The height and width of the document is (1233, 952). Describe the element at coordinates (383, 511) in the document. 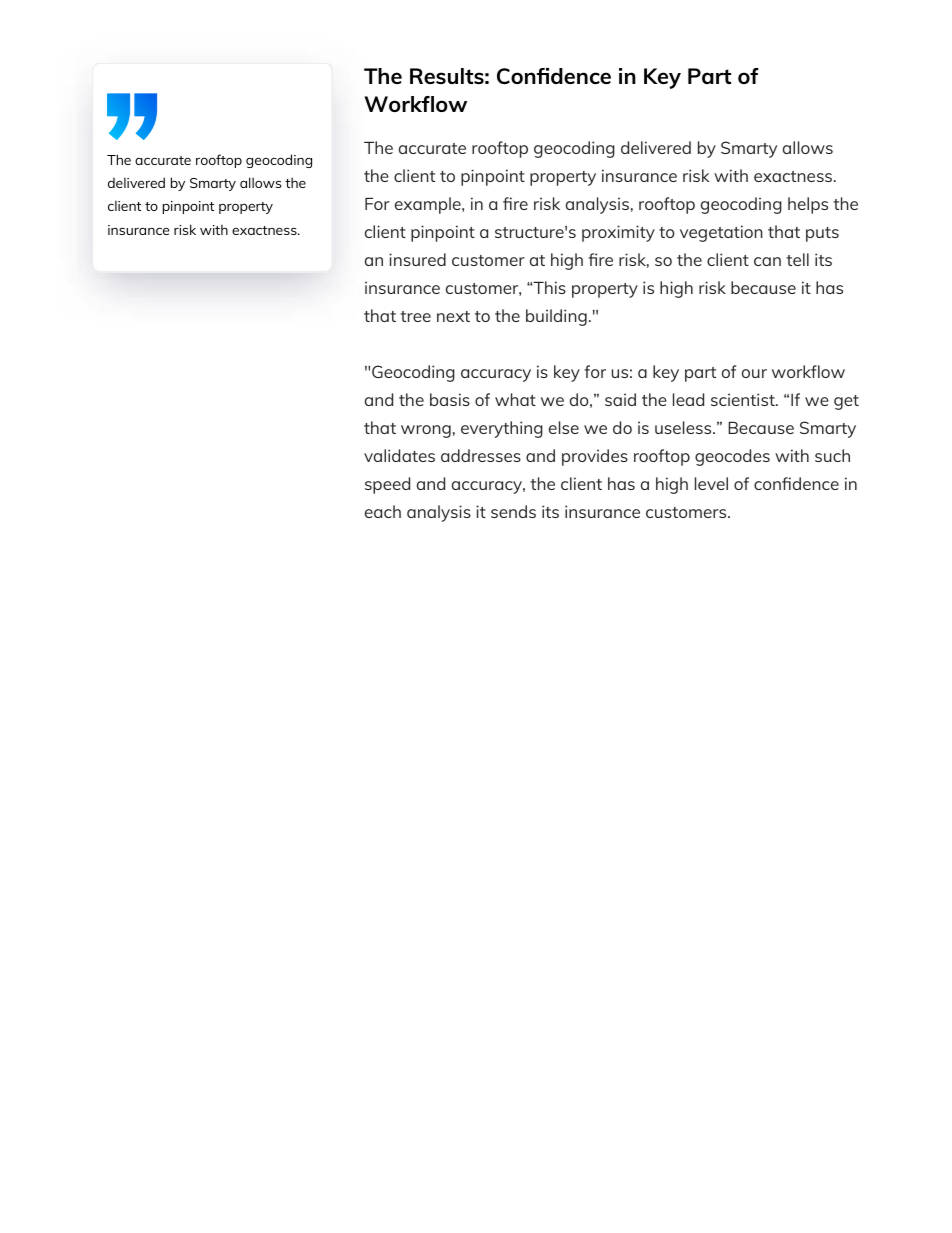

I see `each` at that location.
